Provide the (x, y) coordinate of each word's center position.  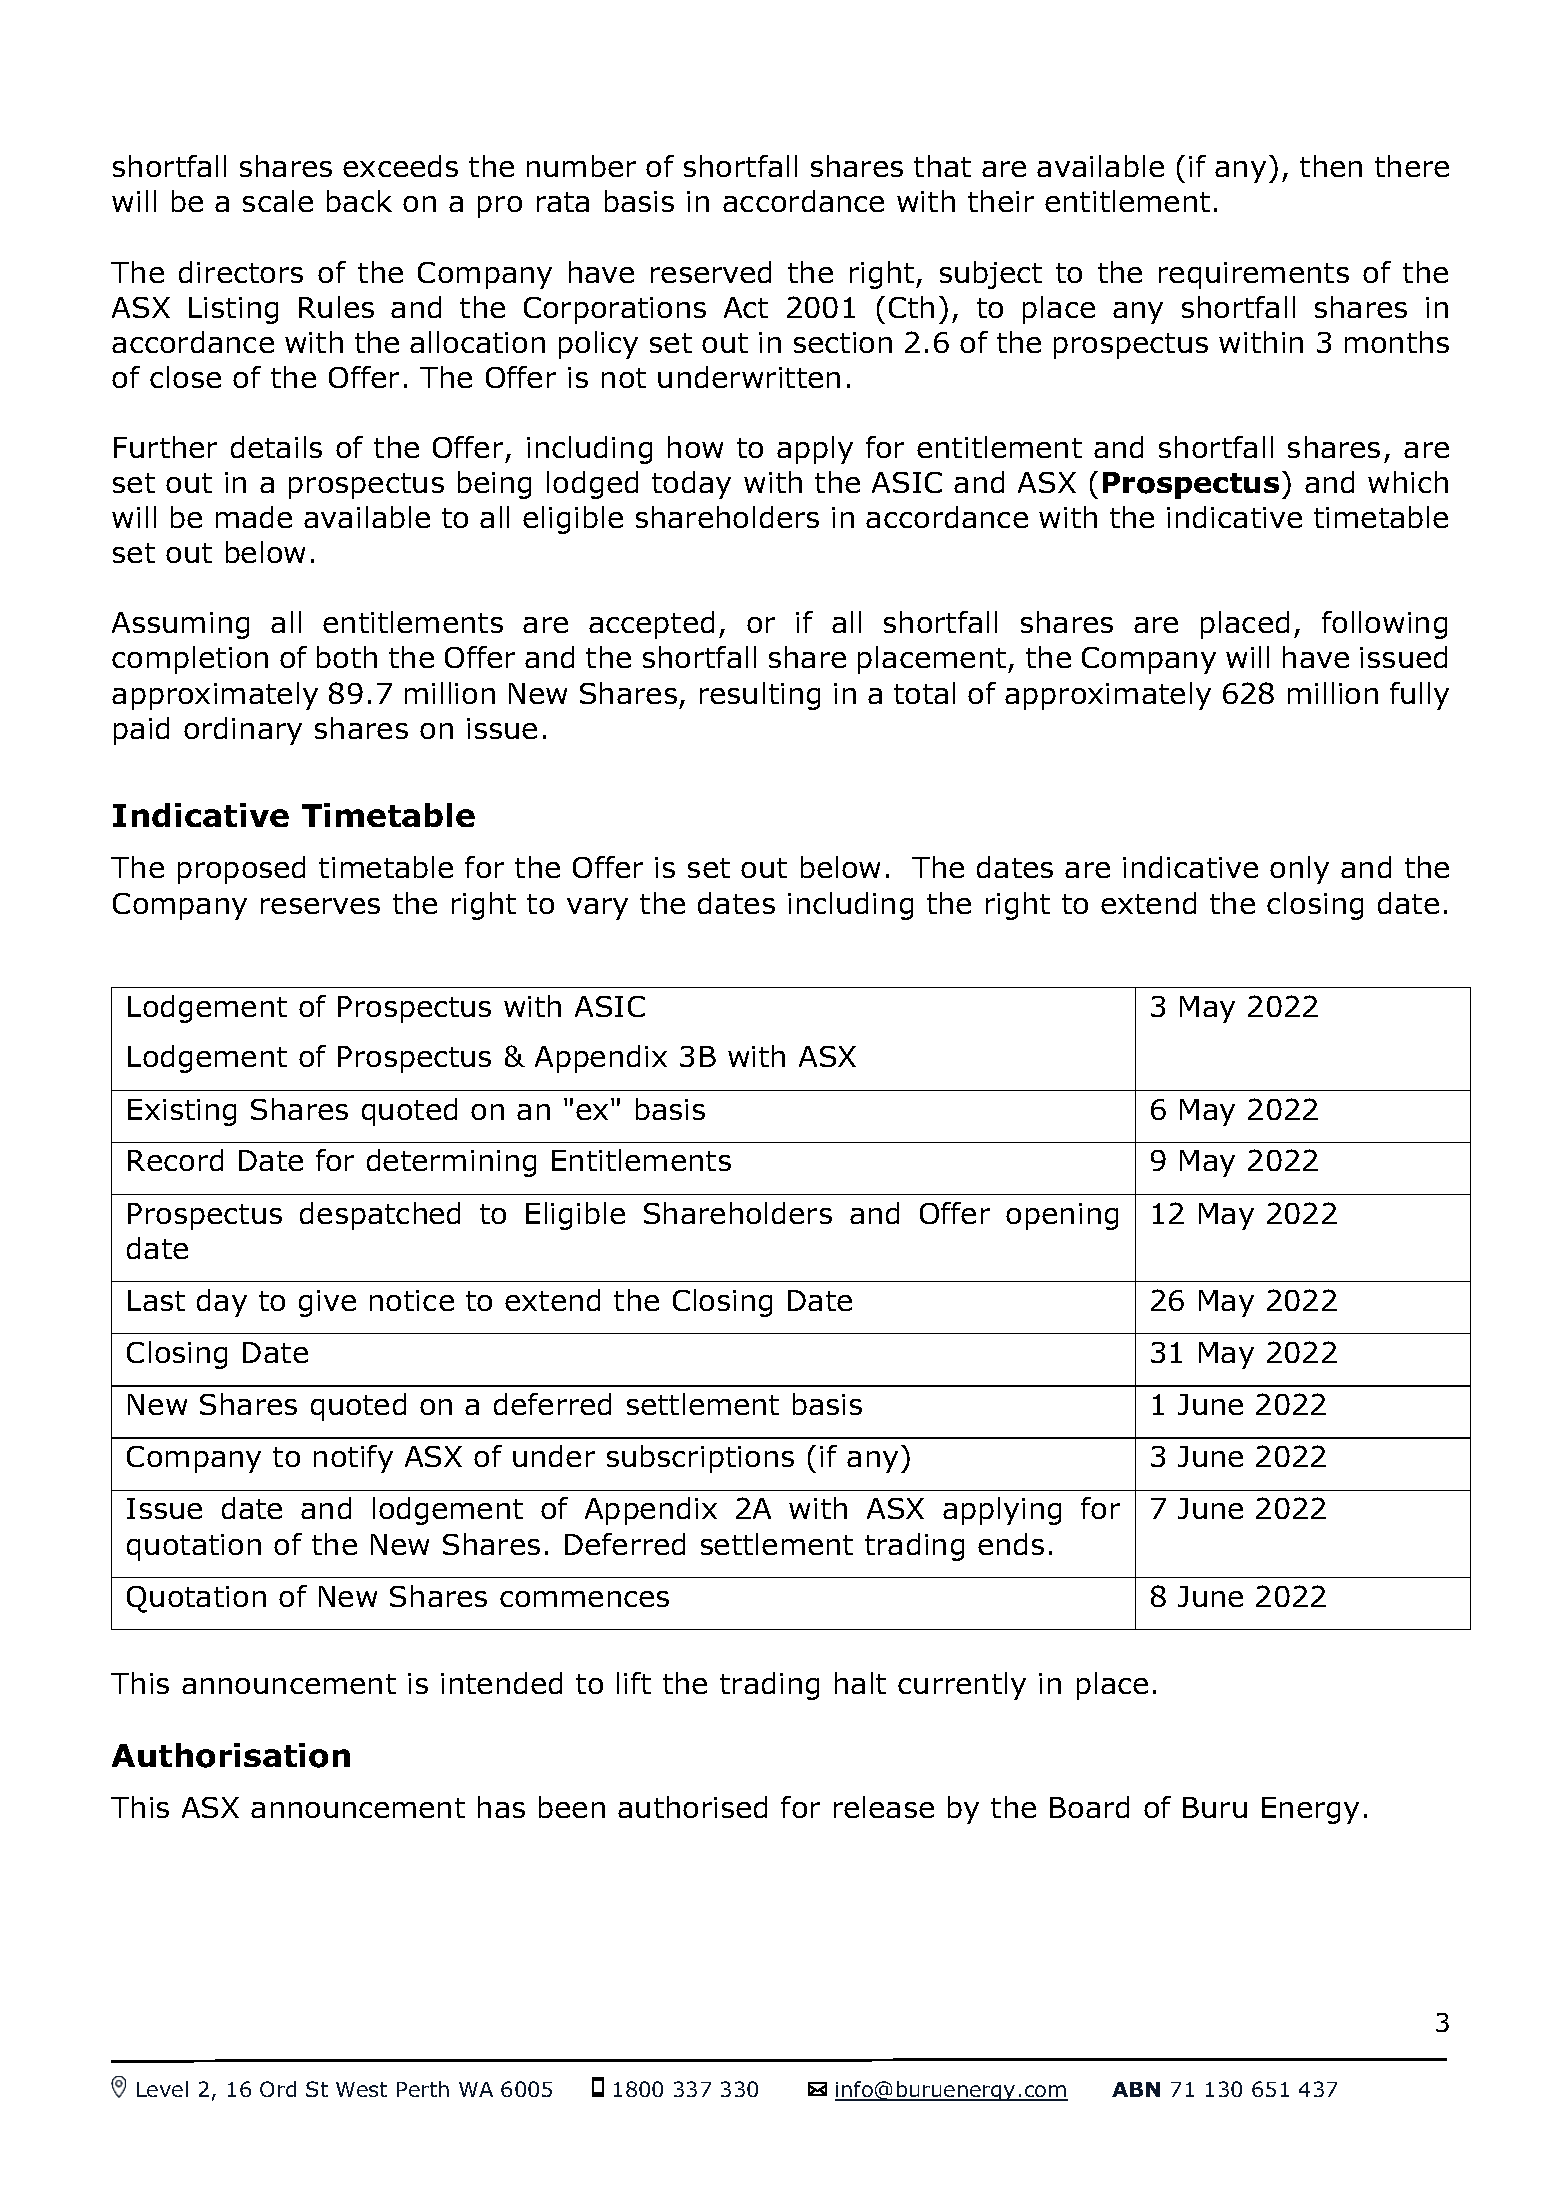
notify (353, 1459)
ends (1011, 1544)
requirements (1254, 275)
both (347, 657)
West (361, 2089)
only (1299, 870)
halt (860, 1683)
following (1384, 625)
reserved (711, 272)
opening (1062, 1216)
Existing (182, 1112)
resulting (760, 696)
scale (278, 201)
